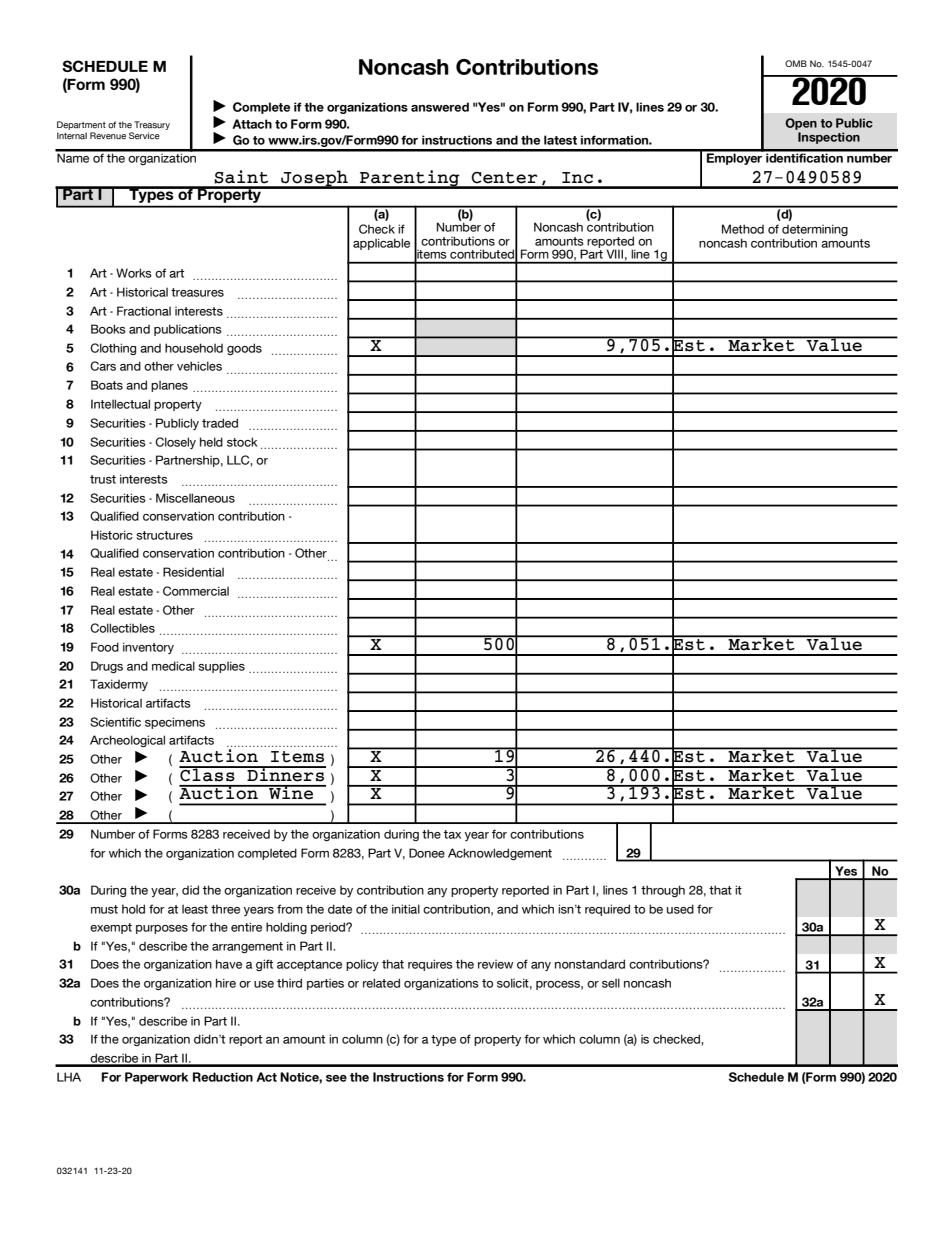 Image resolution: width=952 pixels, height=1233 pixels. Describe the element at coordinates (743, 229) in the screenshot. I see `Method` at that location.
